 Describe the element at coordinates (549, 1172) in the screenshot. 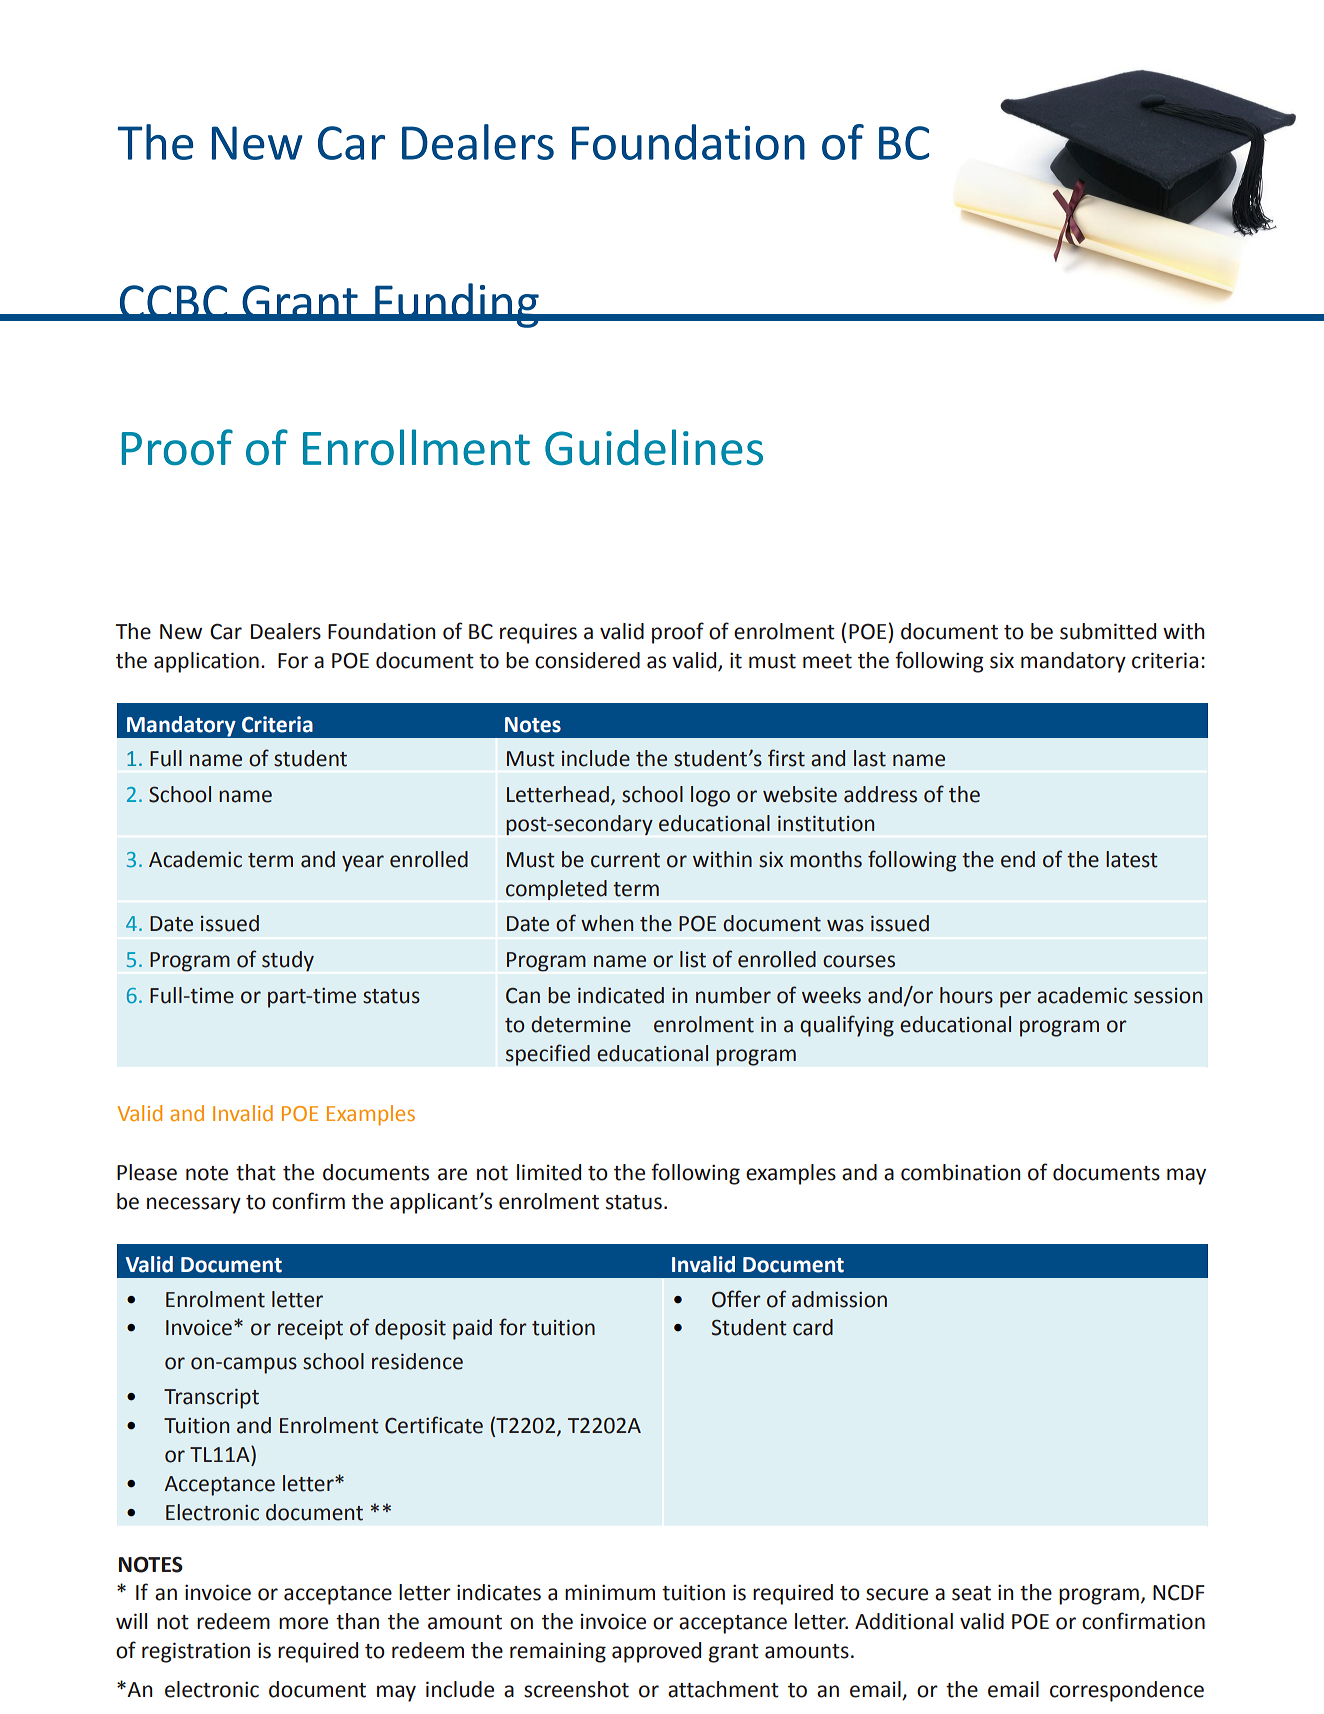

I see `limited` at that location.
